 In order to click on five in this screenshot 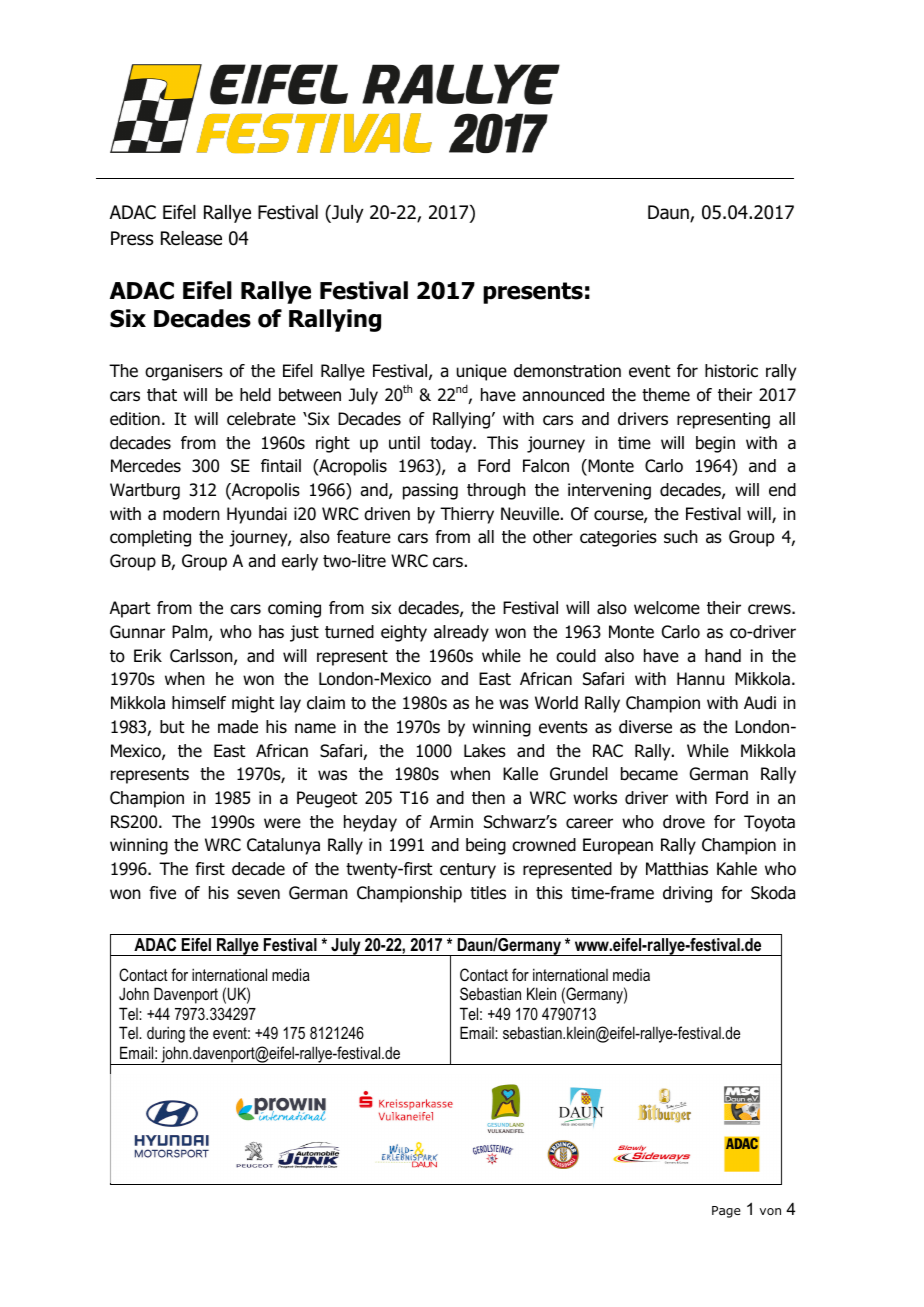, I will do `click(162, 893)`.
